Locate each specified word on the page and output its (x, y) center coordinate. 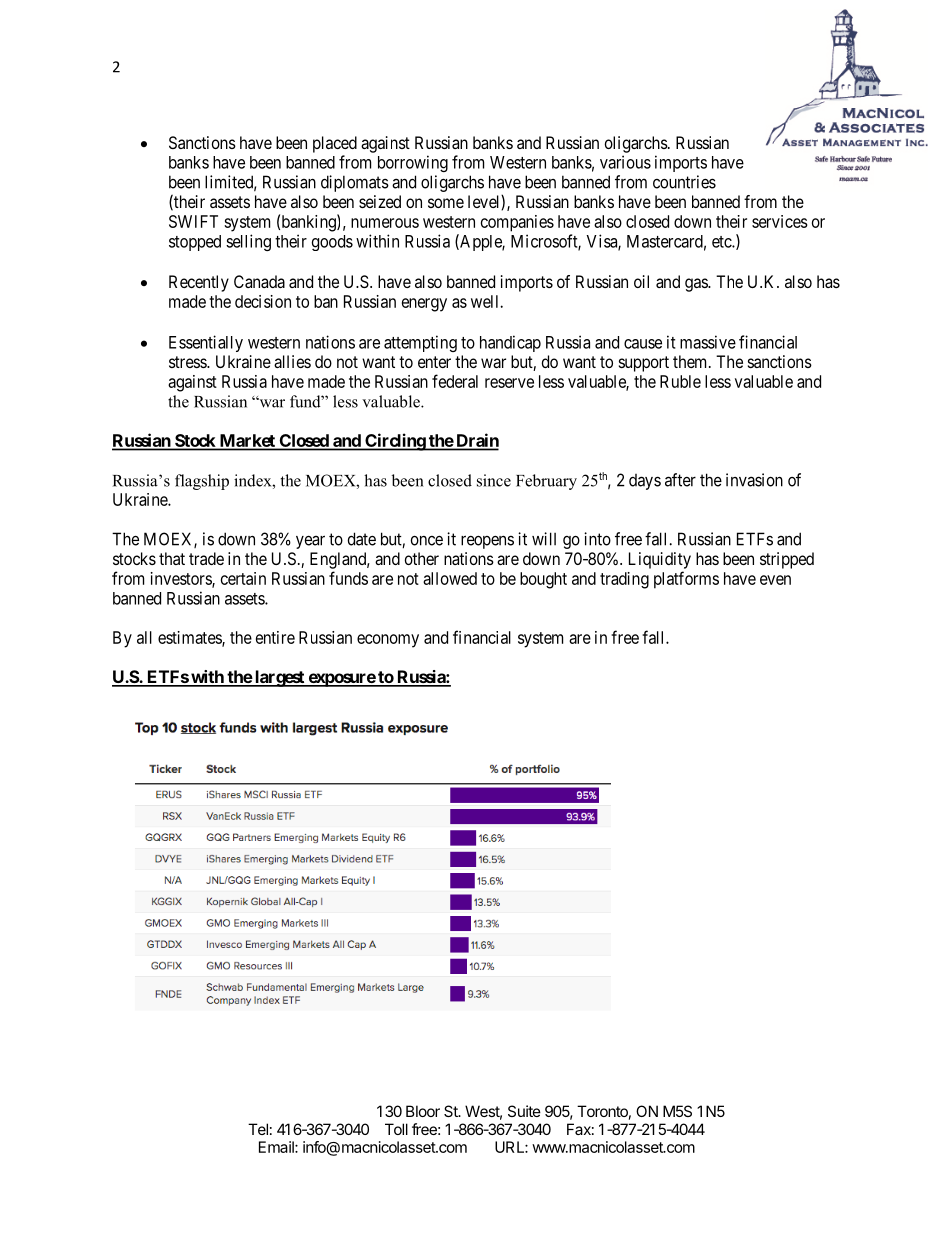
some (446, 203)
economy (388, 641)
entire (275, 637)
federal (455, 381)
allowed (450, 578)
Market (247, 441)
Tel (258, 1129)
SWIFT (193, 221)
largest (279, 678)
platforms (686, 580)
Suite (524, 1111)
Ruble (680, 381)
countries (684, 182)
